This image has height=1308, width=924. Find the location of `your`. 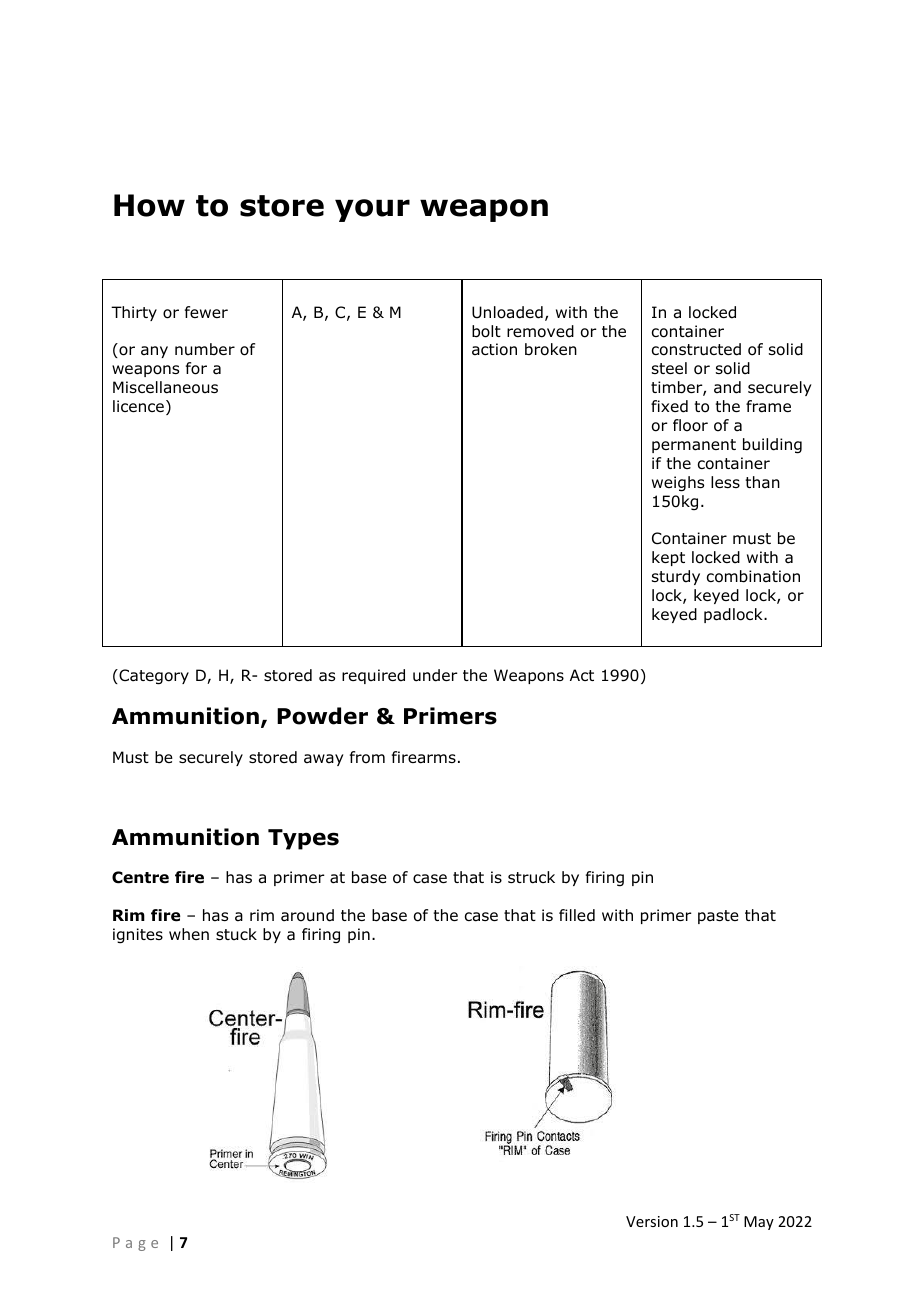

your is located at coordinates (372, 210).
